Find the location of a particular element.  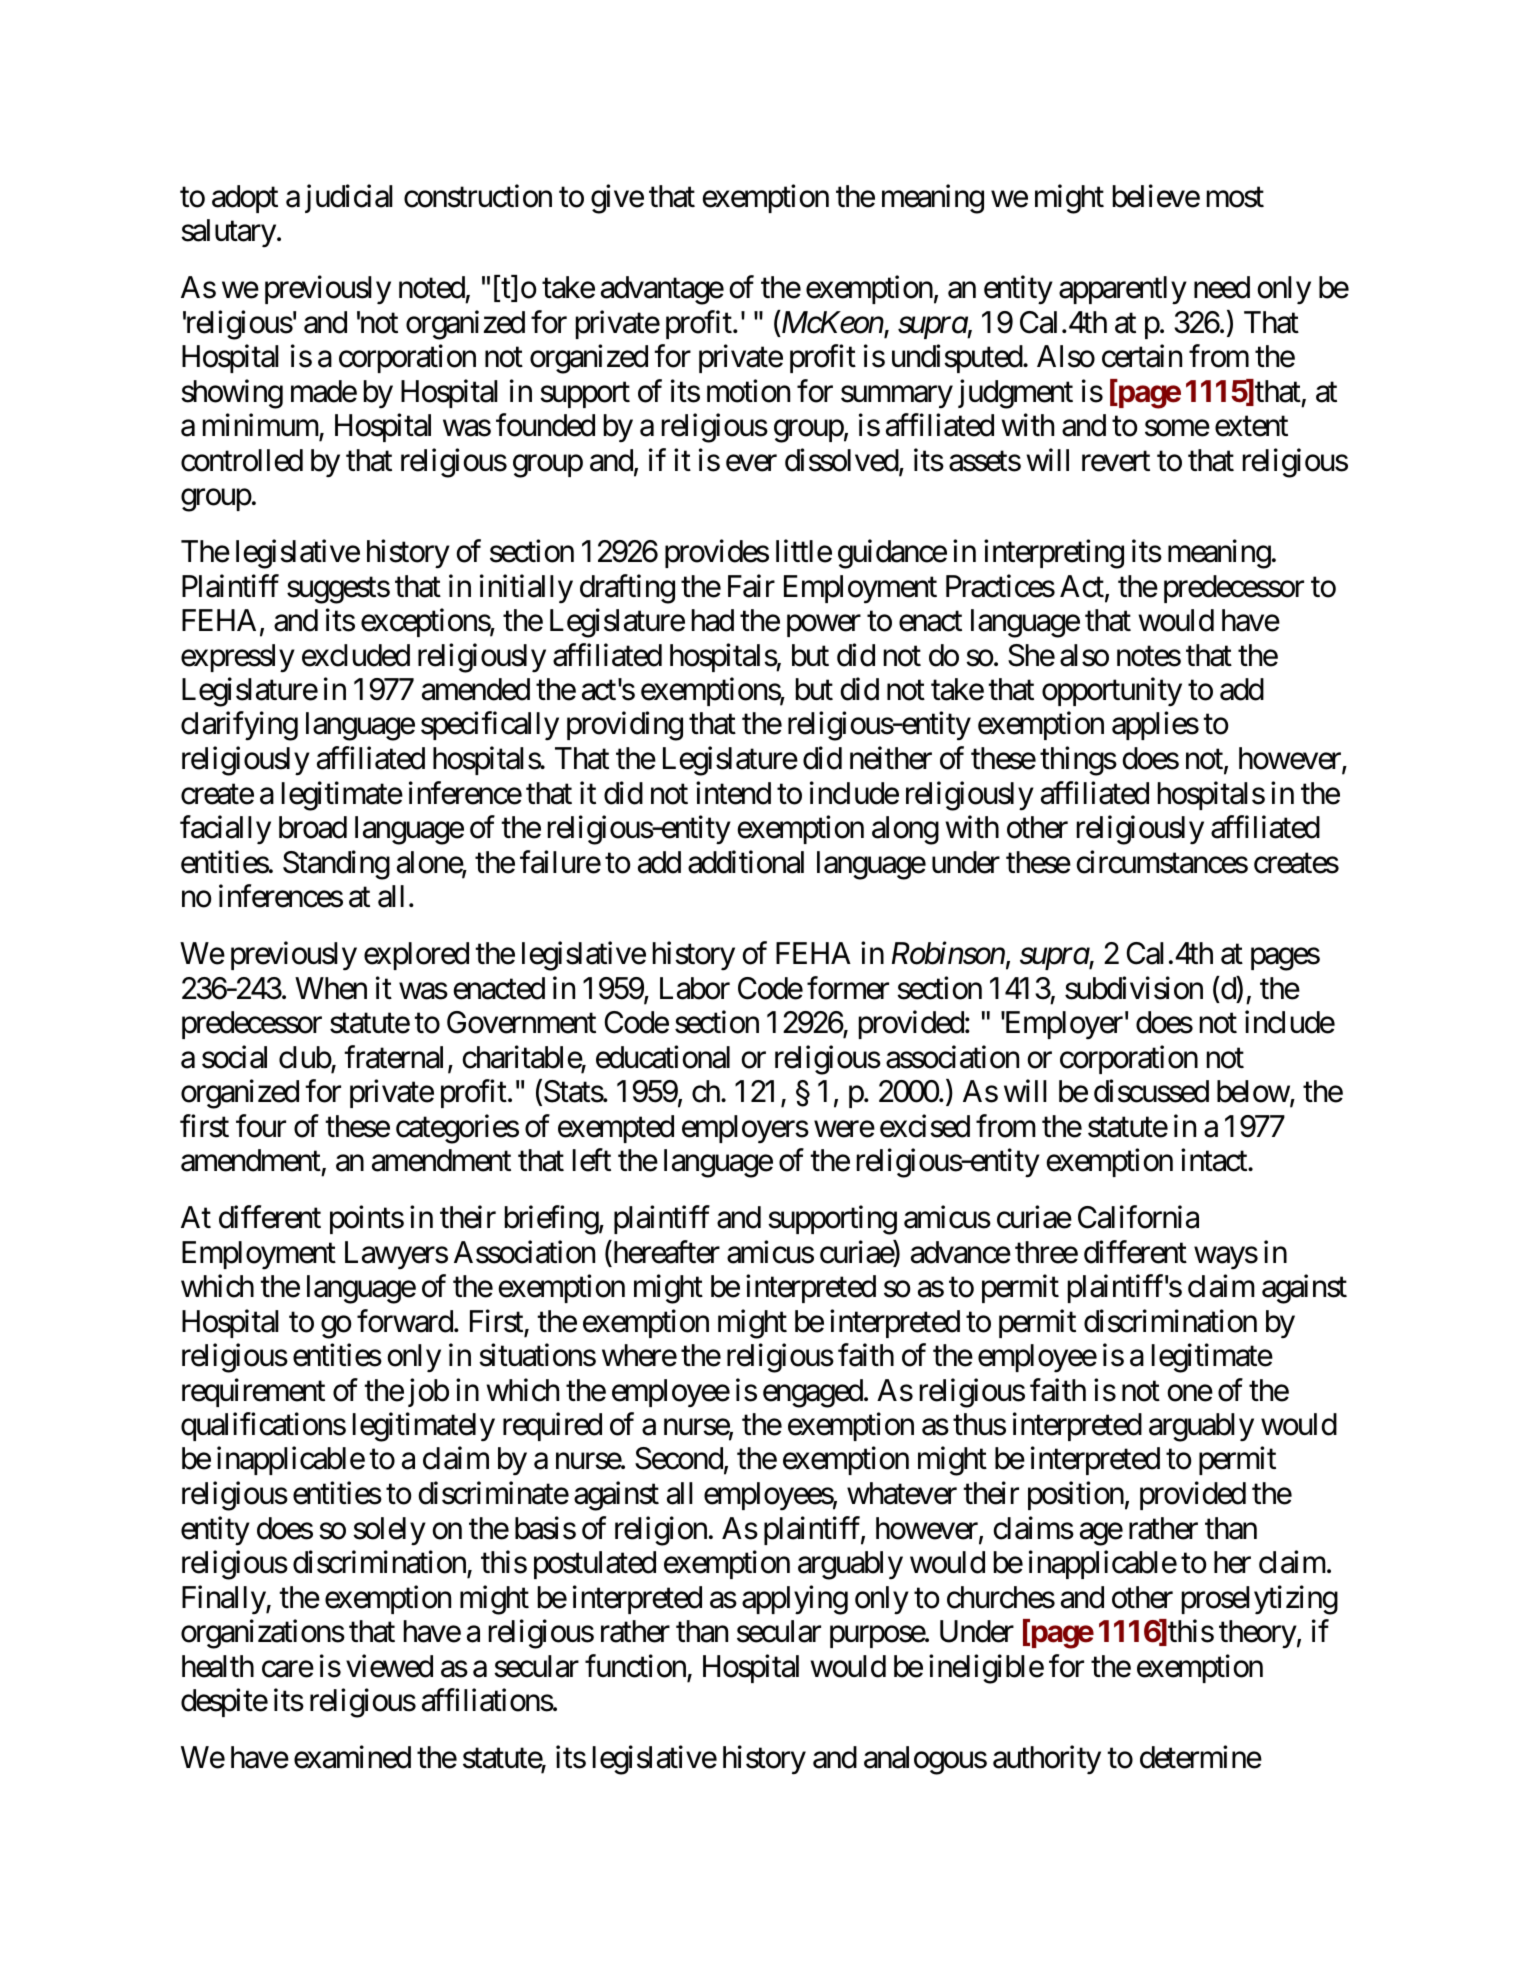

subdivision is located at coordinates (1134, 988).
